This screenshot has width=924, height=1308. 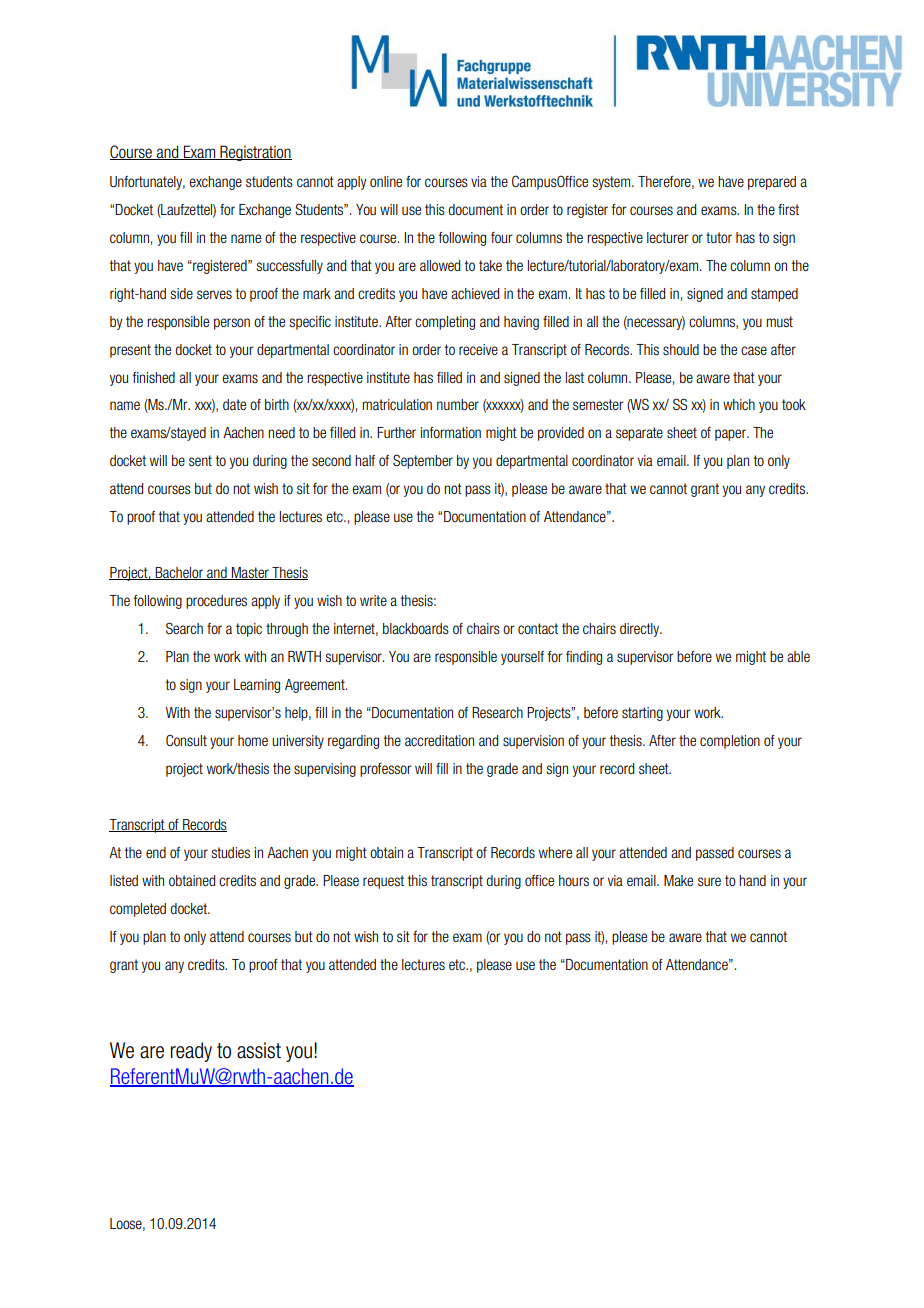 I want to click on completion, so click(x=730, y=742).
